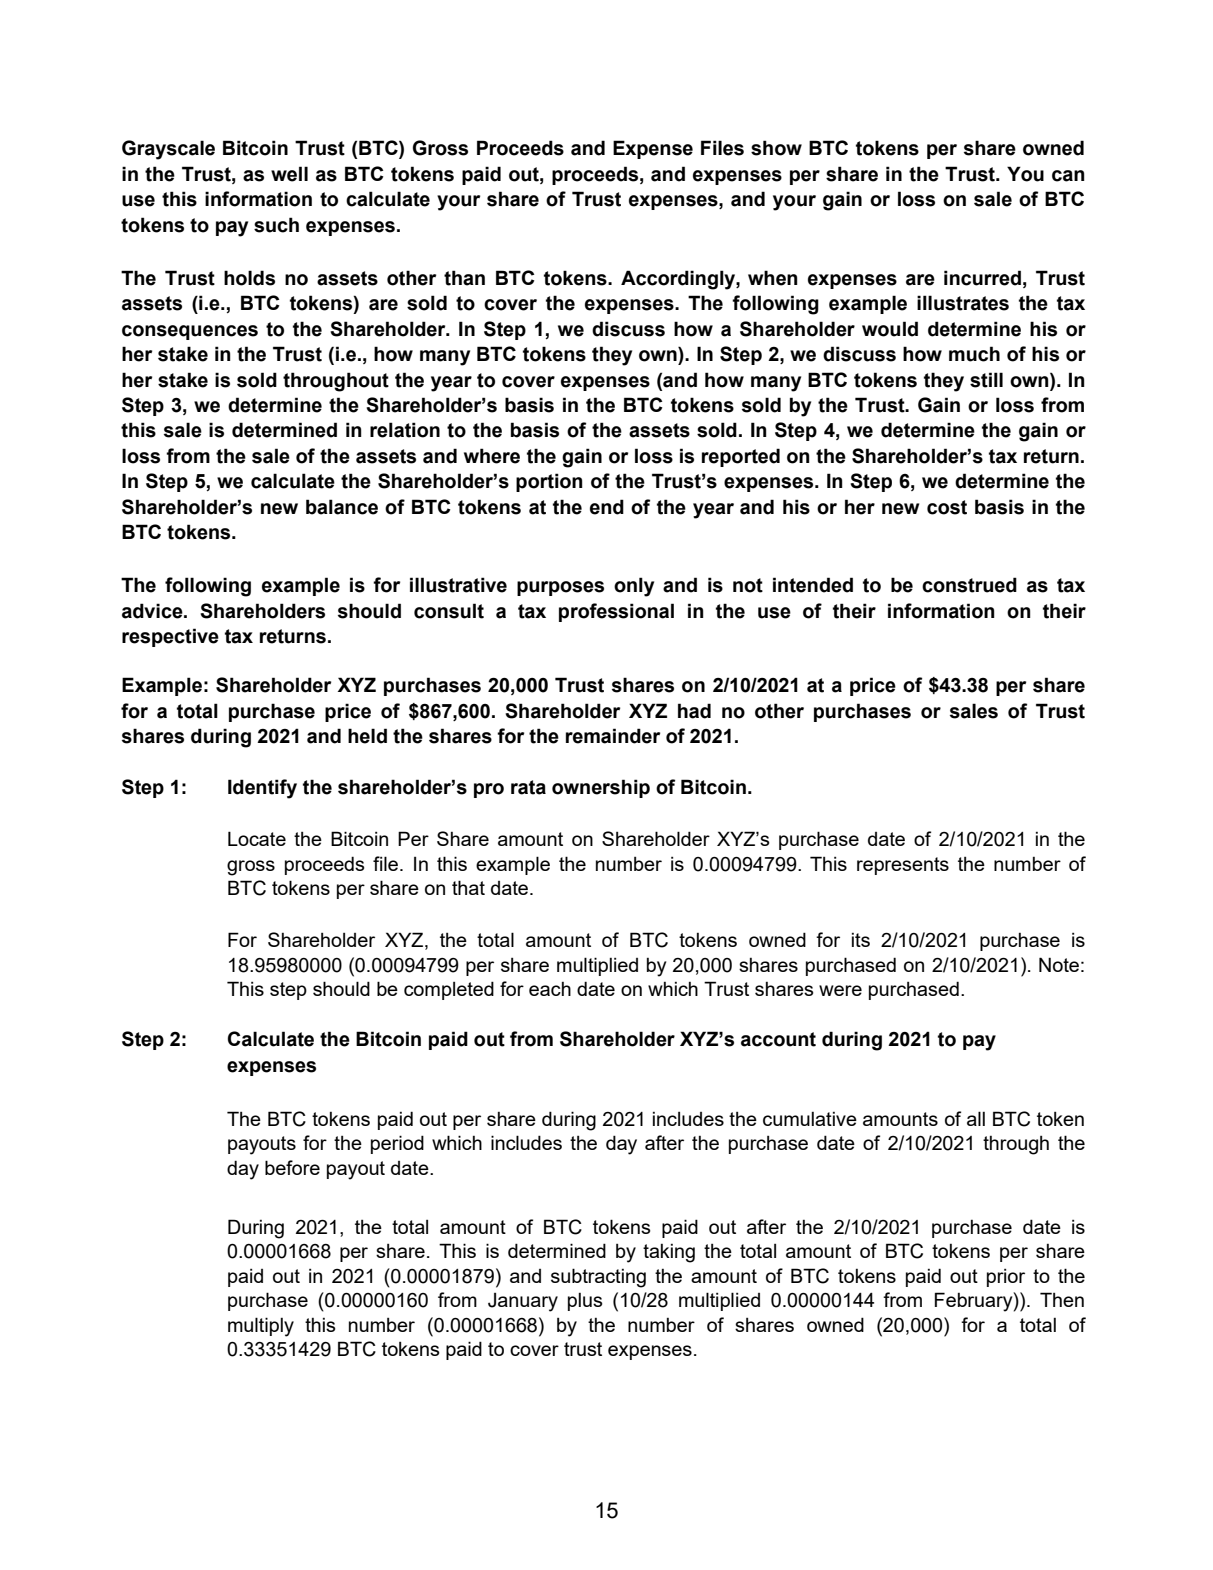 The width and height of the screenshot is (1213, 1570). I want to click on represents, so click(903, 866).
